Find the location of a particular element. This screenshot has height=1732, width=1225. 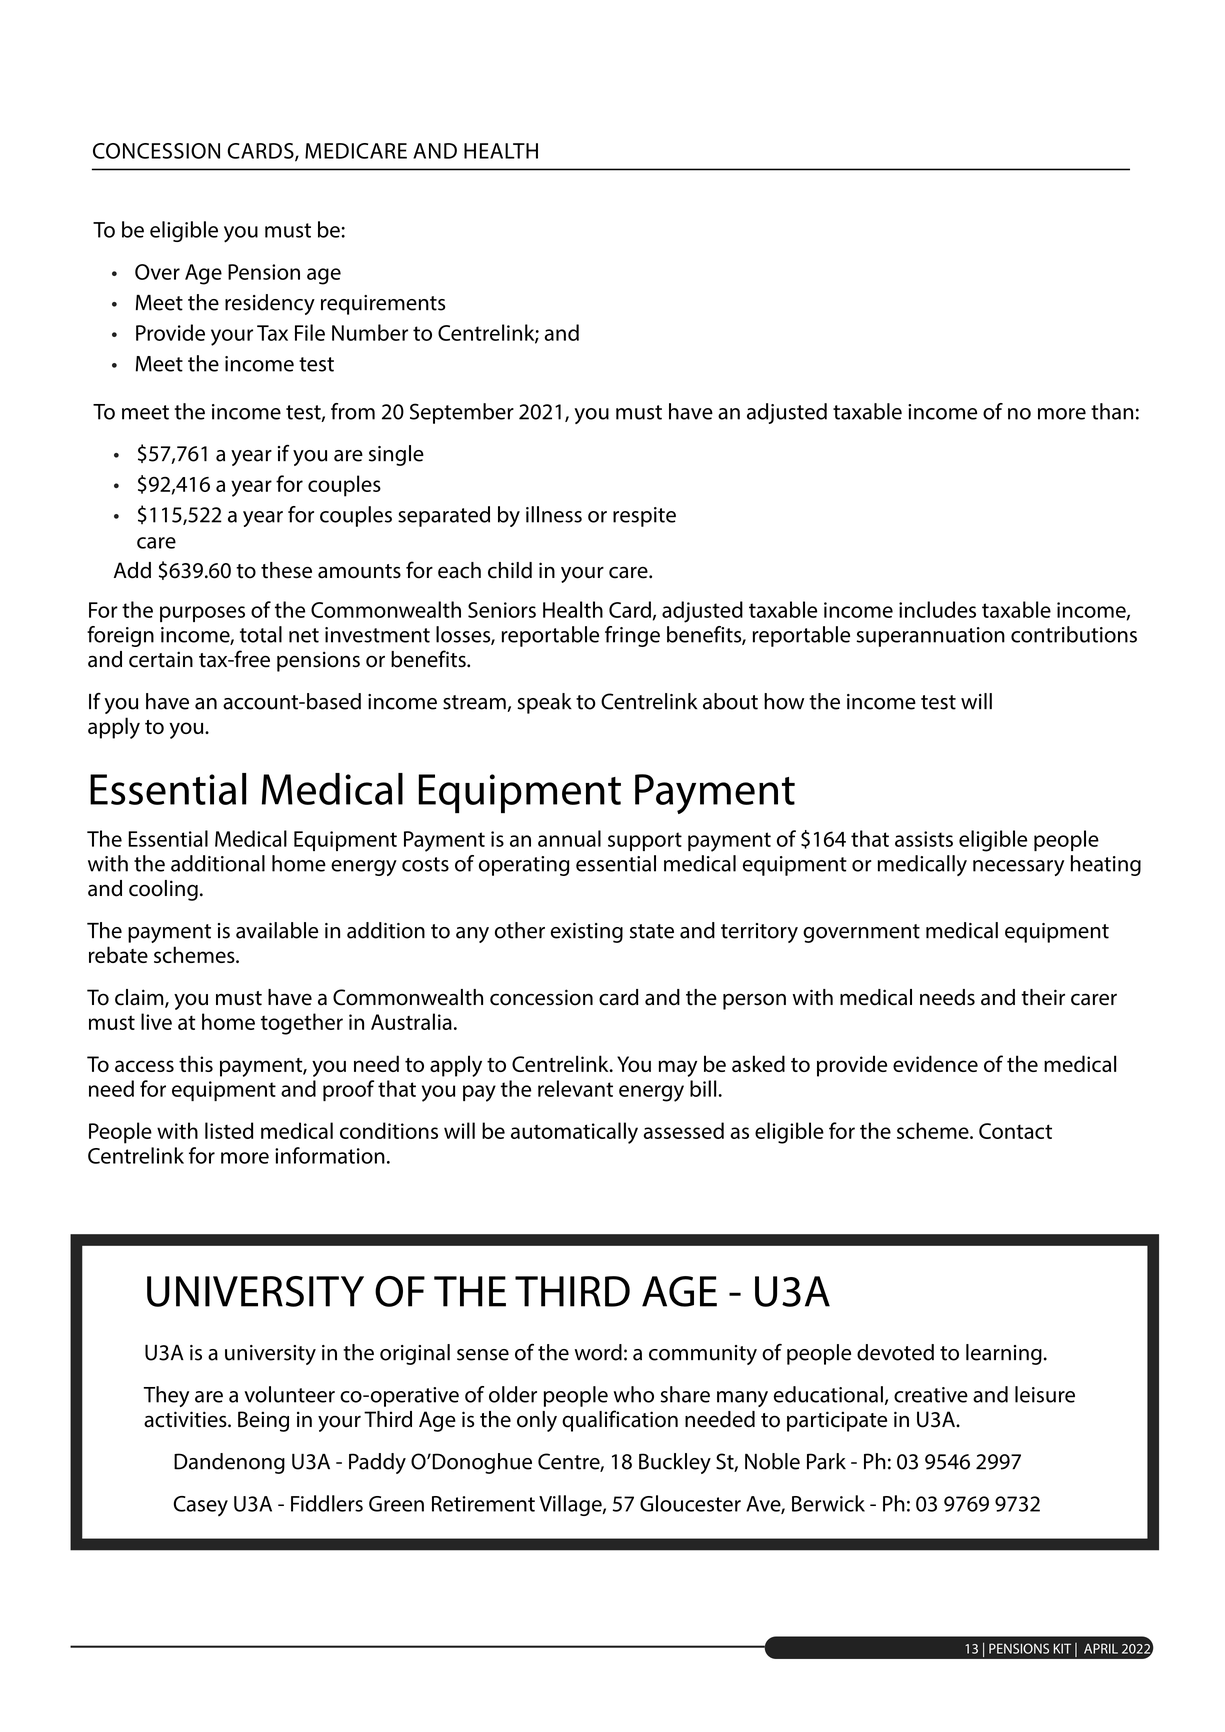

existing is located at coordinates (587, 933).
